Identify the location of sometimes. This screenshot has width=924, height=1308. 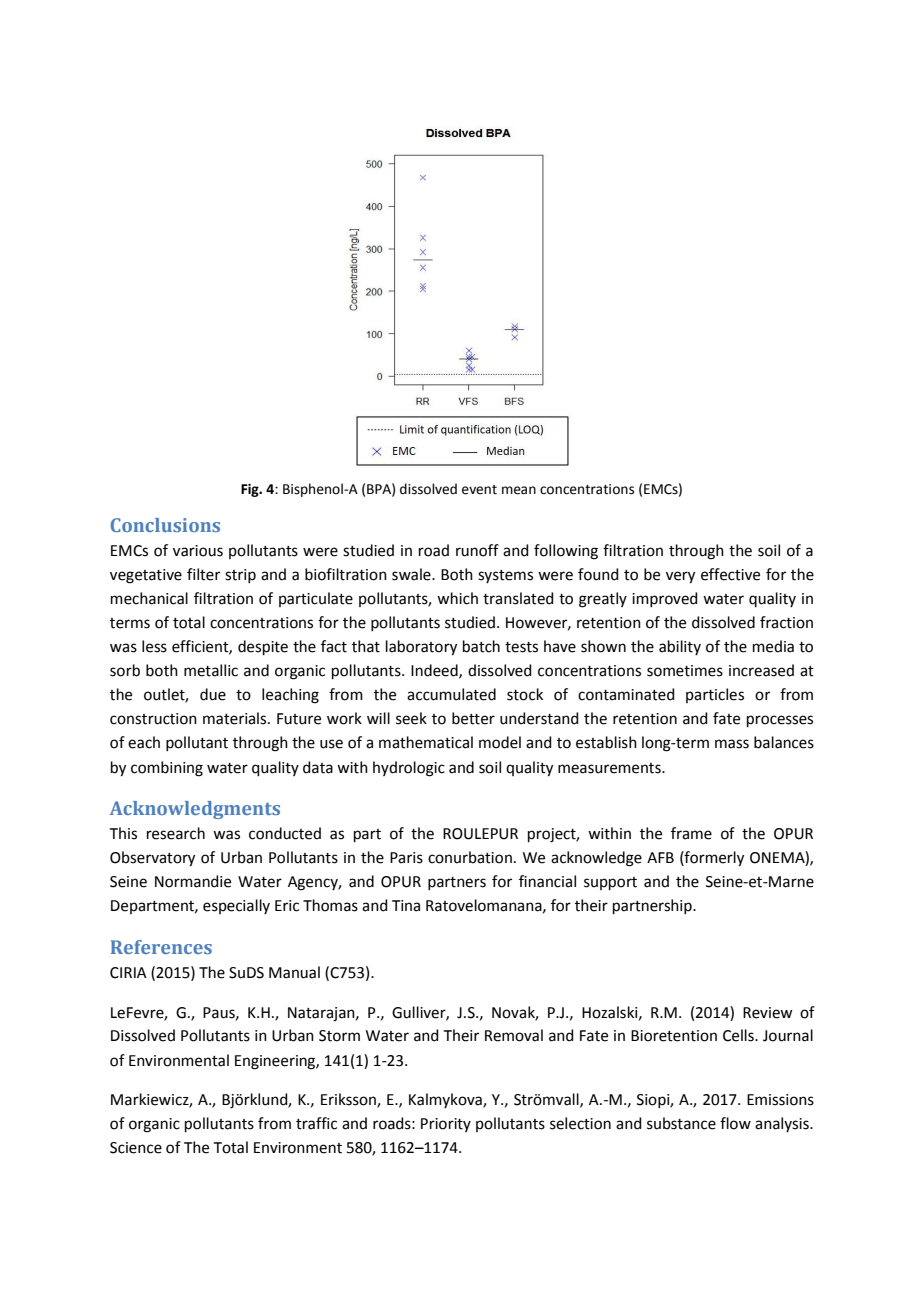
(685, 671).
